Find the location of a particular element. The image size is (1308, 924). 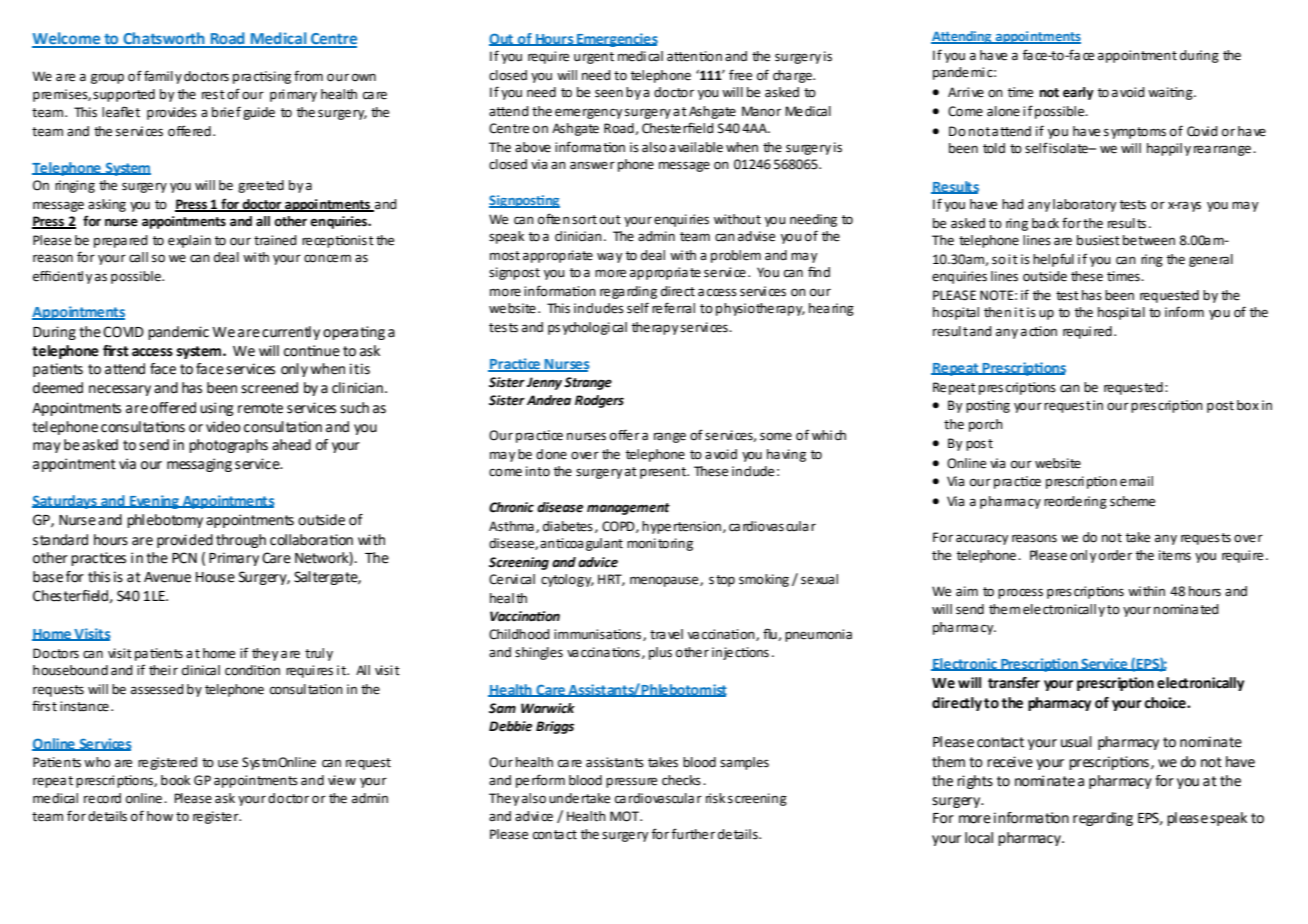

how is located at coordinates (160, 816).
